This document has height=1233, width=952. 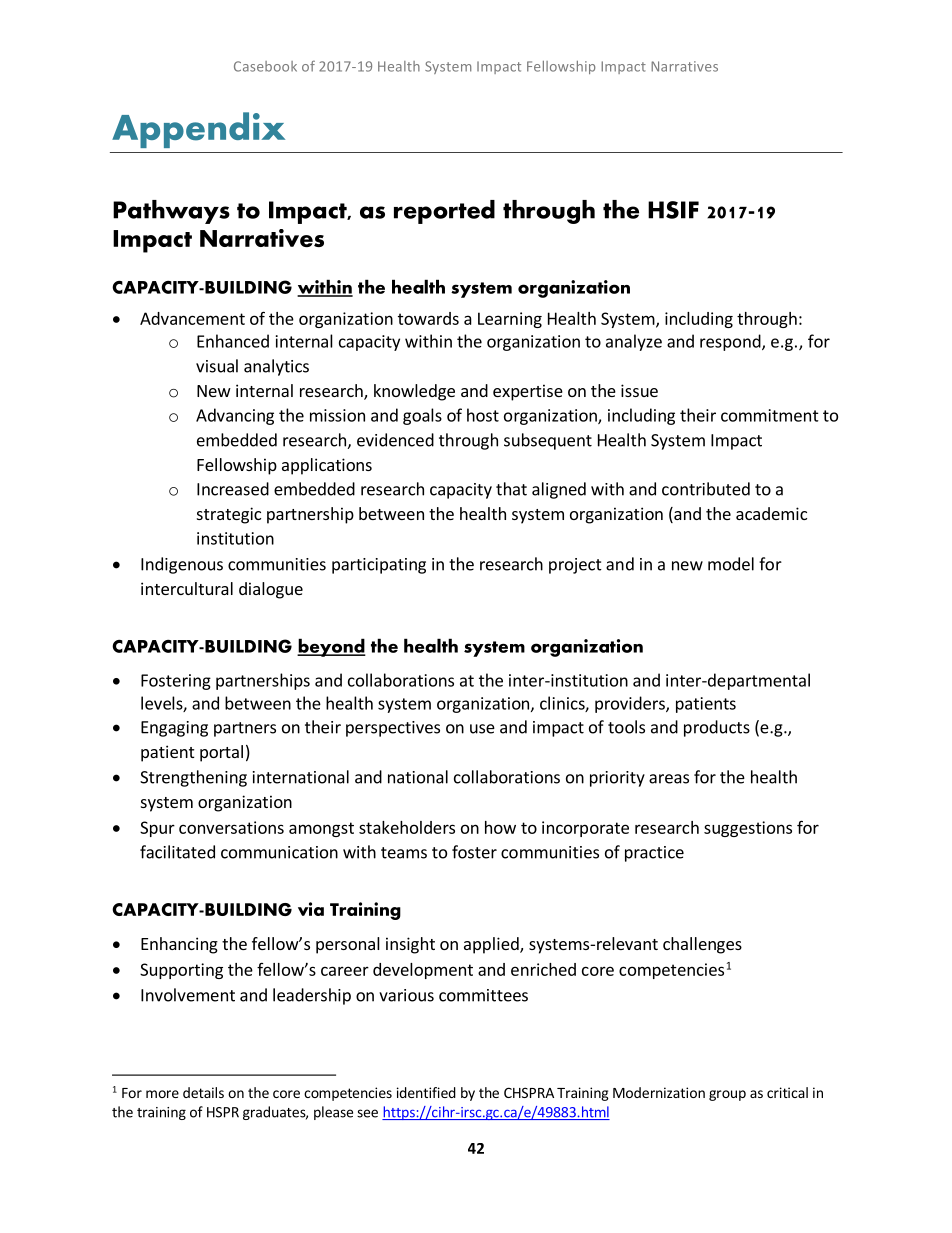 I want to click on host, so click(x=483, y=415).
